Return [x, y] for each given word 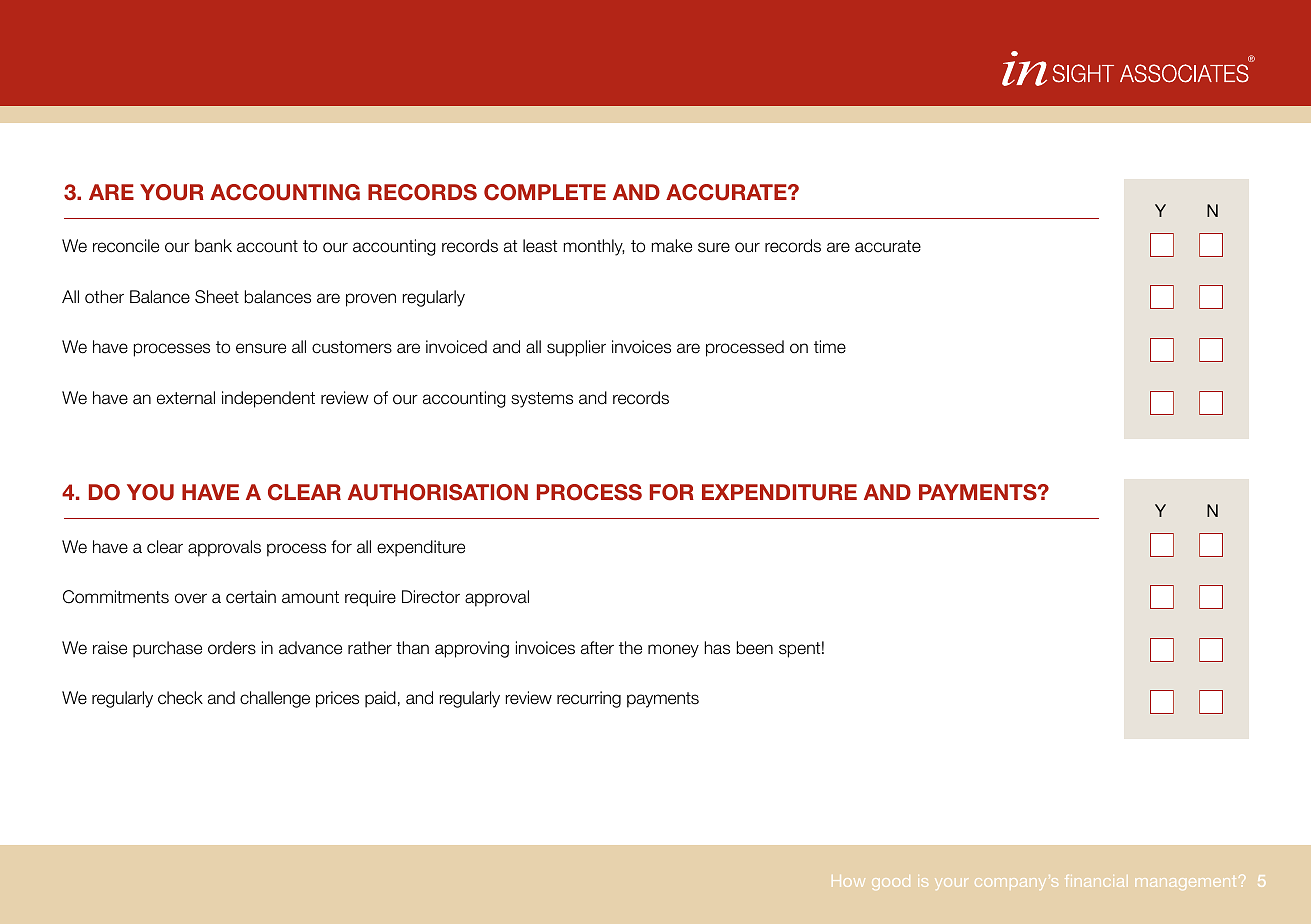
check [180, 698]
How [848, 881]
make [672, 246]
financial [1094, 881]
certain [251, 597]
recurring [589, 699]
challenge [275, 699]
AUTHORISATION [438, 492]
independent [268, 399]
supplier [576, 348]
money [673, 651]
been [755, 648]
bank [213, 246]
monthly [594, 247]
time [830, 347]
